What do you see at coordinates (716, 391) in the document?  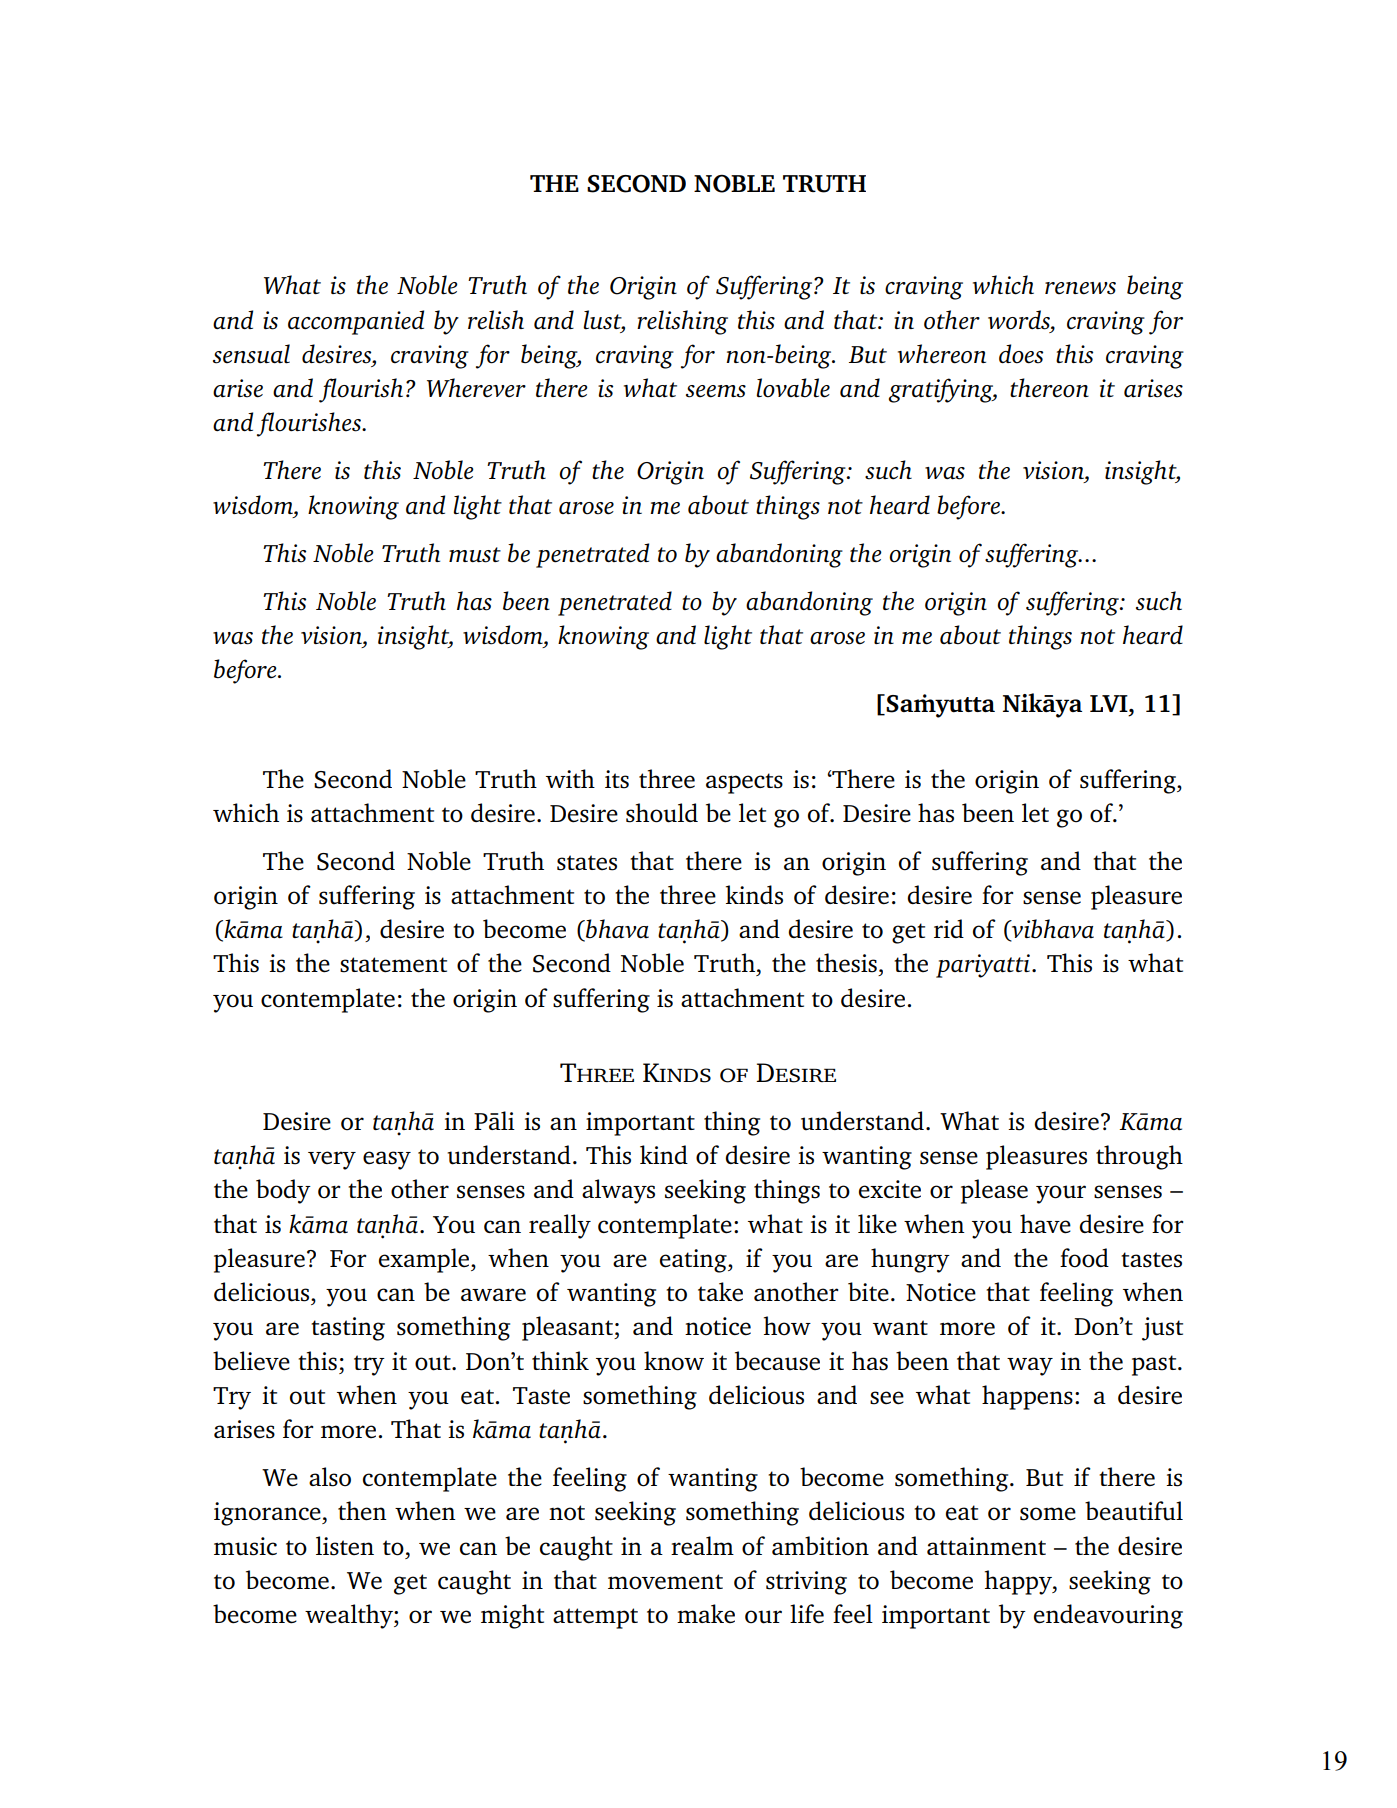 I see `seems` at bounding box center [716, 391].
